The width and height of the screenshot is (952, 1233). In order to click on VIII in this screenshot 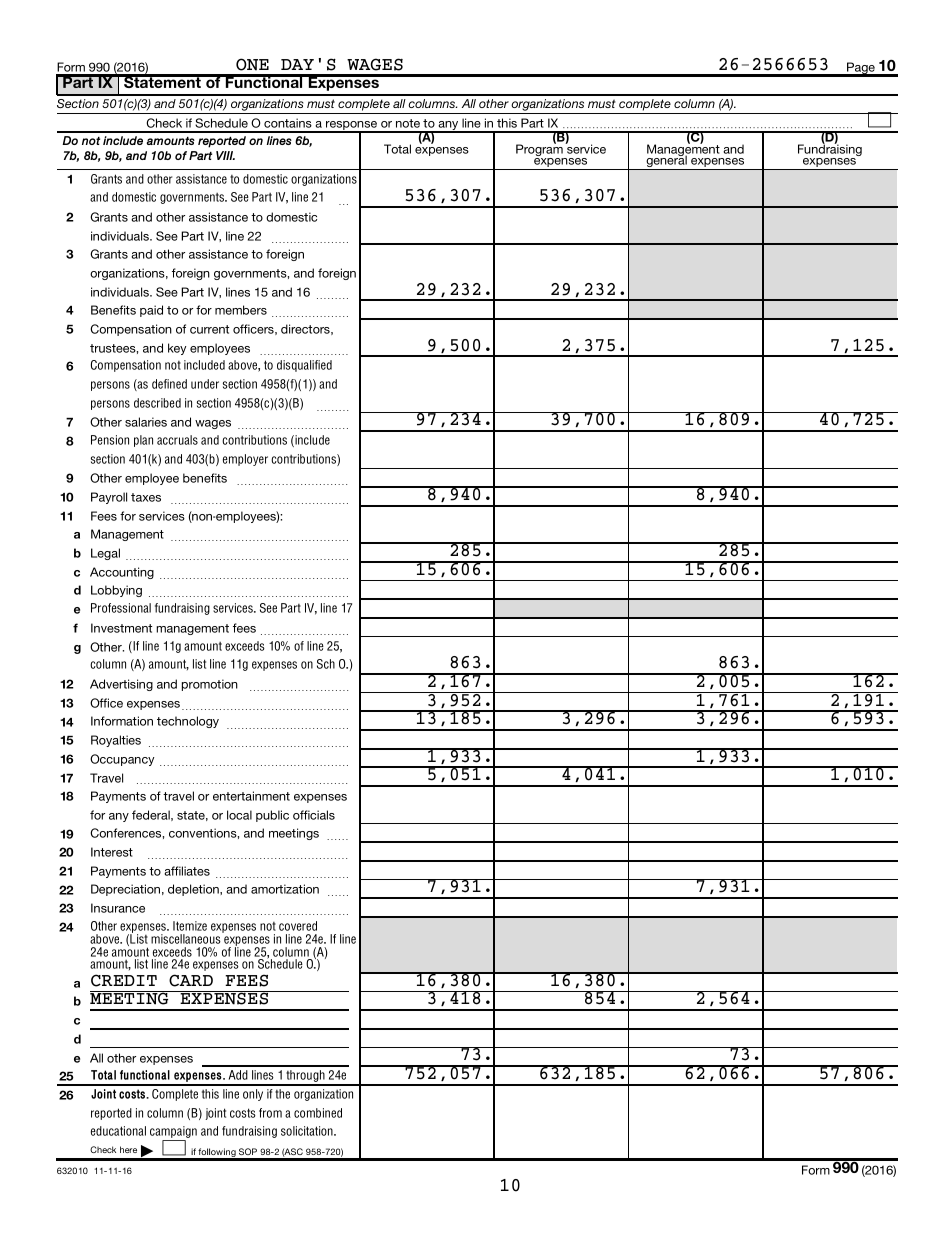, I will do `click(225, 155)`.
